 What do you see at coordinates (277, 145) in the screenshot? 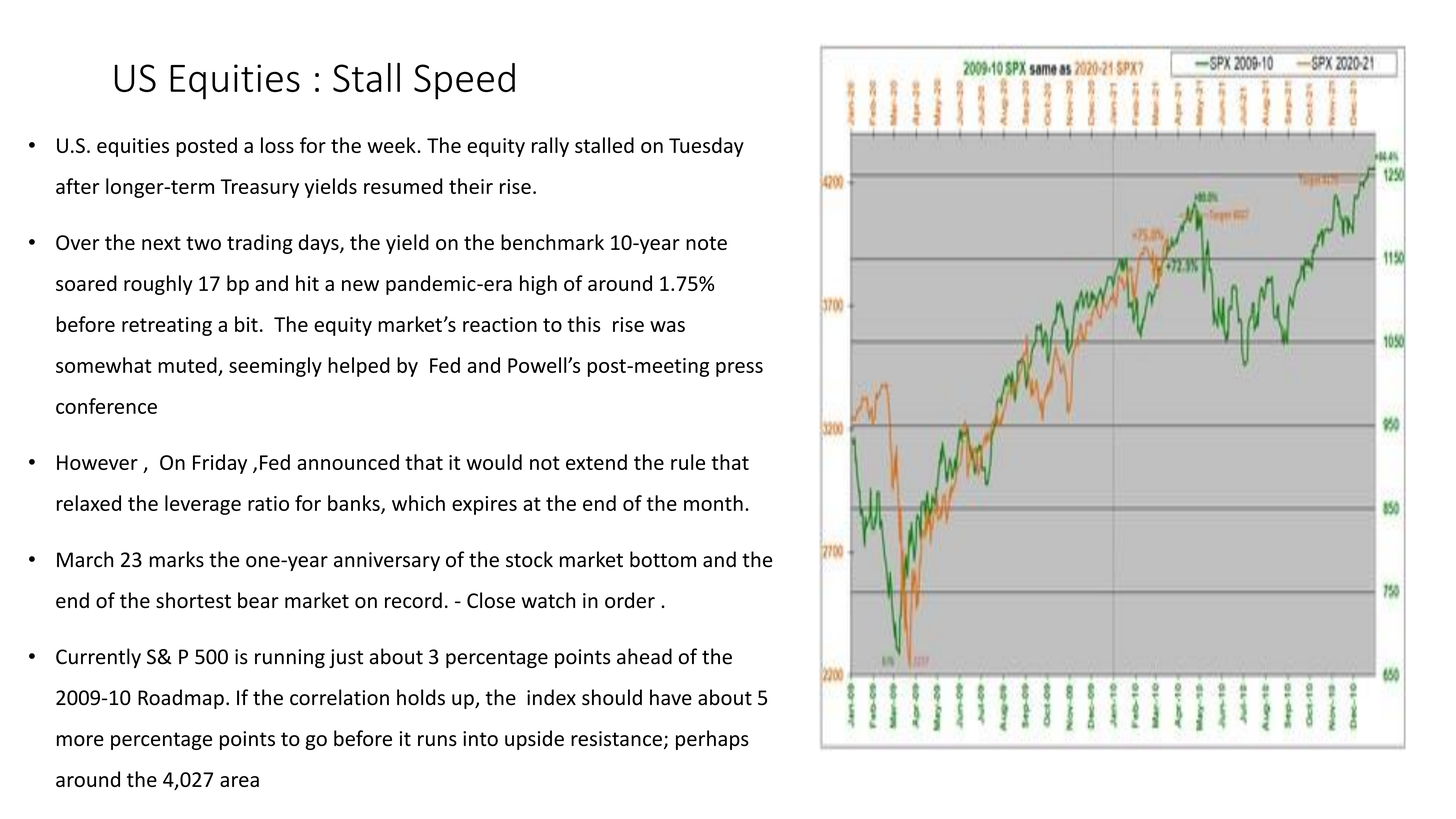
I see `loss` at bounding box center [277, 145].
